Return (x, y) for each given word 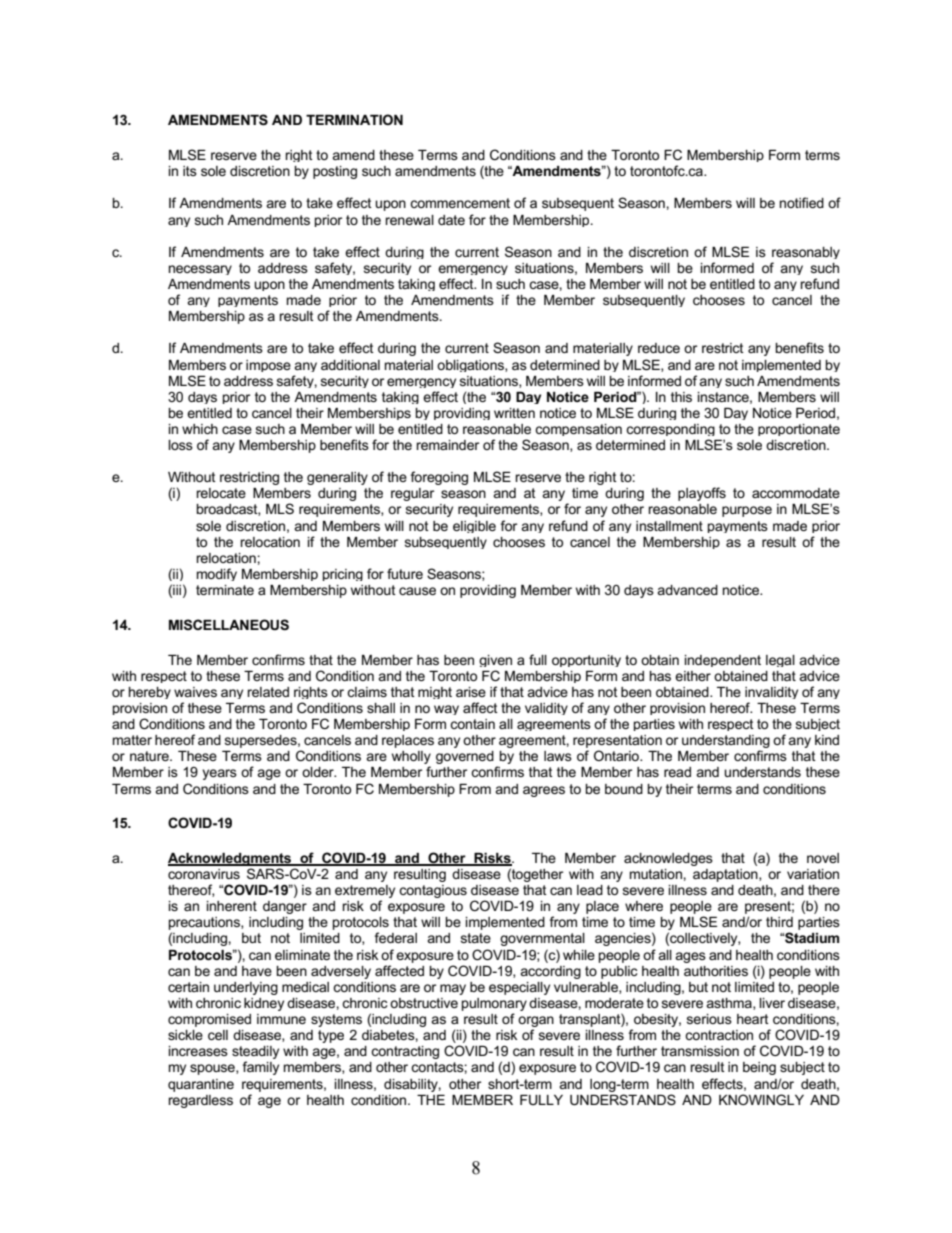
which (200, 429)
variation (813, 874)
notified (802, 202)
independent (723, 661)
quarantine (201, 1085)
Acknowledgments (231, 861)
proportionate (799, 430)
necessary (200, 270)
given (495, 661)
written (514, 413)
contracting (405, 1052)
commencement (460, 203)
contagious (433, 891)
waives (195, 692)
